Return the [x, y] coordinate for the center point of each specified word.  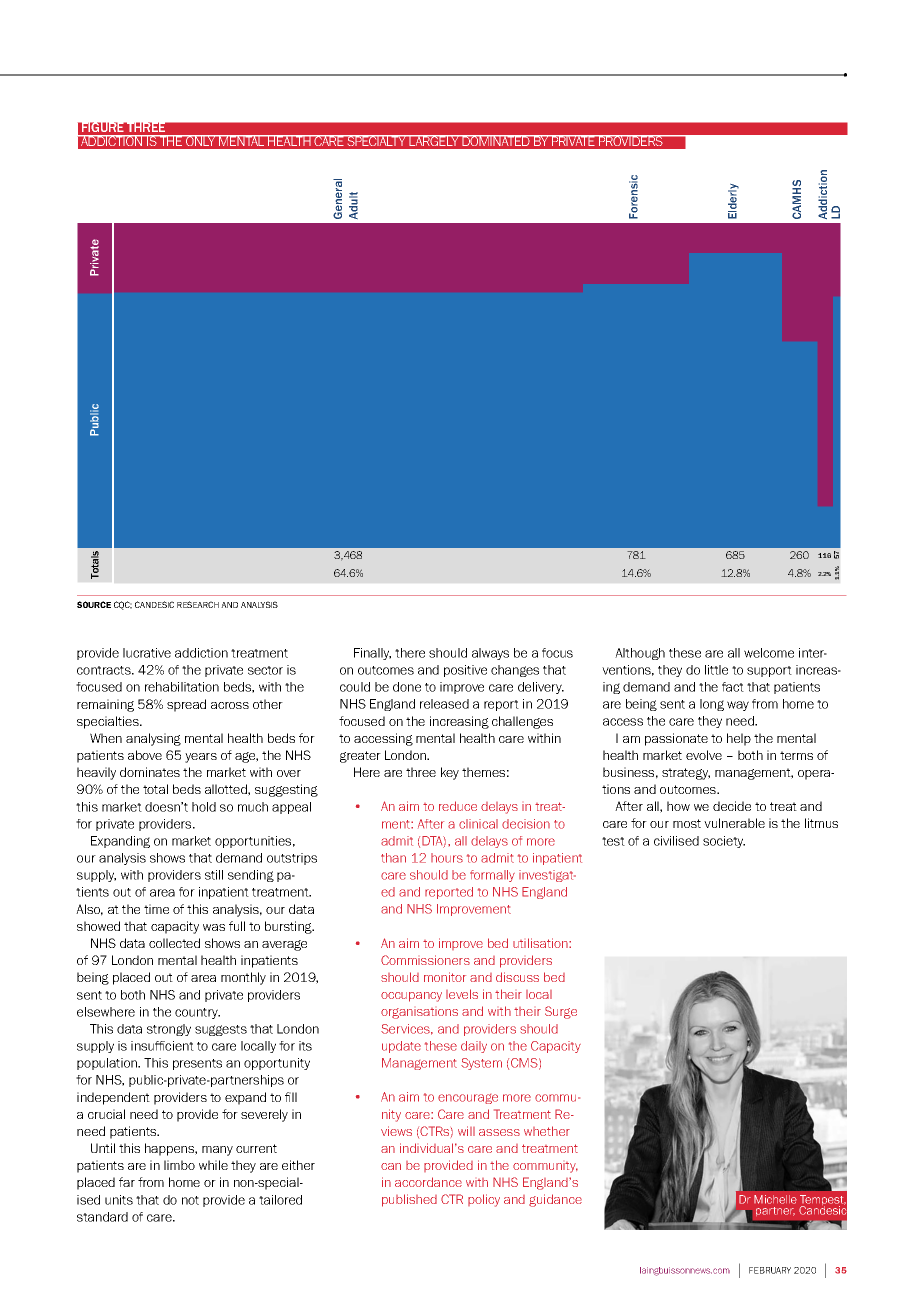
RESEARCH [198, 604]
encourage [468, 1099]
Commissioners [425, 960]
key [450, 773]
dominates [150, 772]
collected [174, 943]
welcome [769, 653]
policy [484, 1200]
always [490, 654]
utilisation [541, 943]
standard [102, 1217]
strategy [686, 774]
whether [547, 1131]
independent [113, 1098]
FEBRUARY [770, 1270]
